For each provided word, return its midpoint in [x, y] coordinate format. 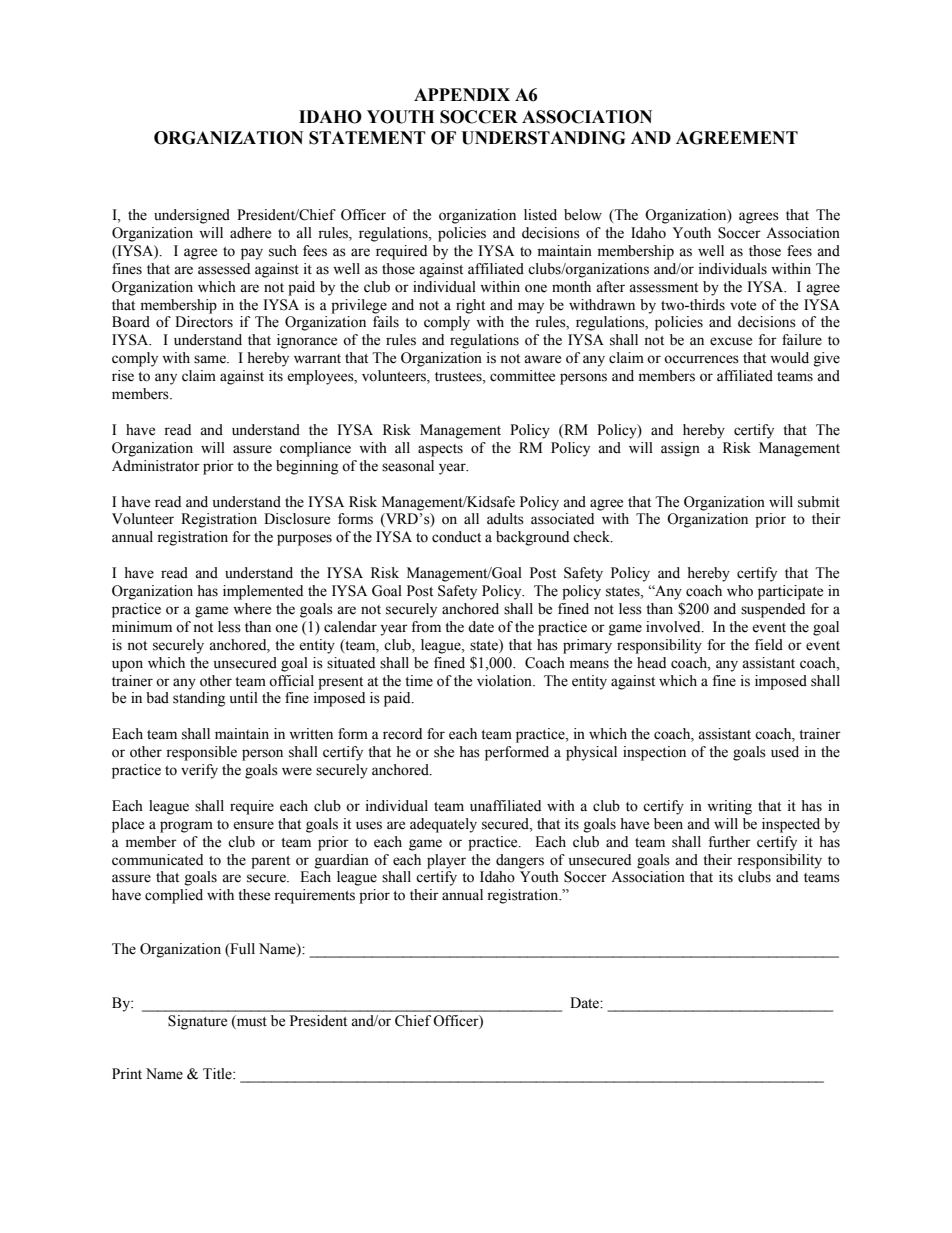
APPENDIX [462, 94]
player [446, 861]
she [444, 752]
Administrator [156, 466]
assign [680, 449]
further [729, 842]
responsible [201, 753]
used [785, 752]
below [583, 215]
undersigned [192, 216]
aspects [440, 450]
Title [218, 1074]
